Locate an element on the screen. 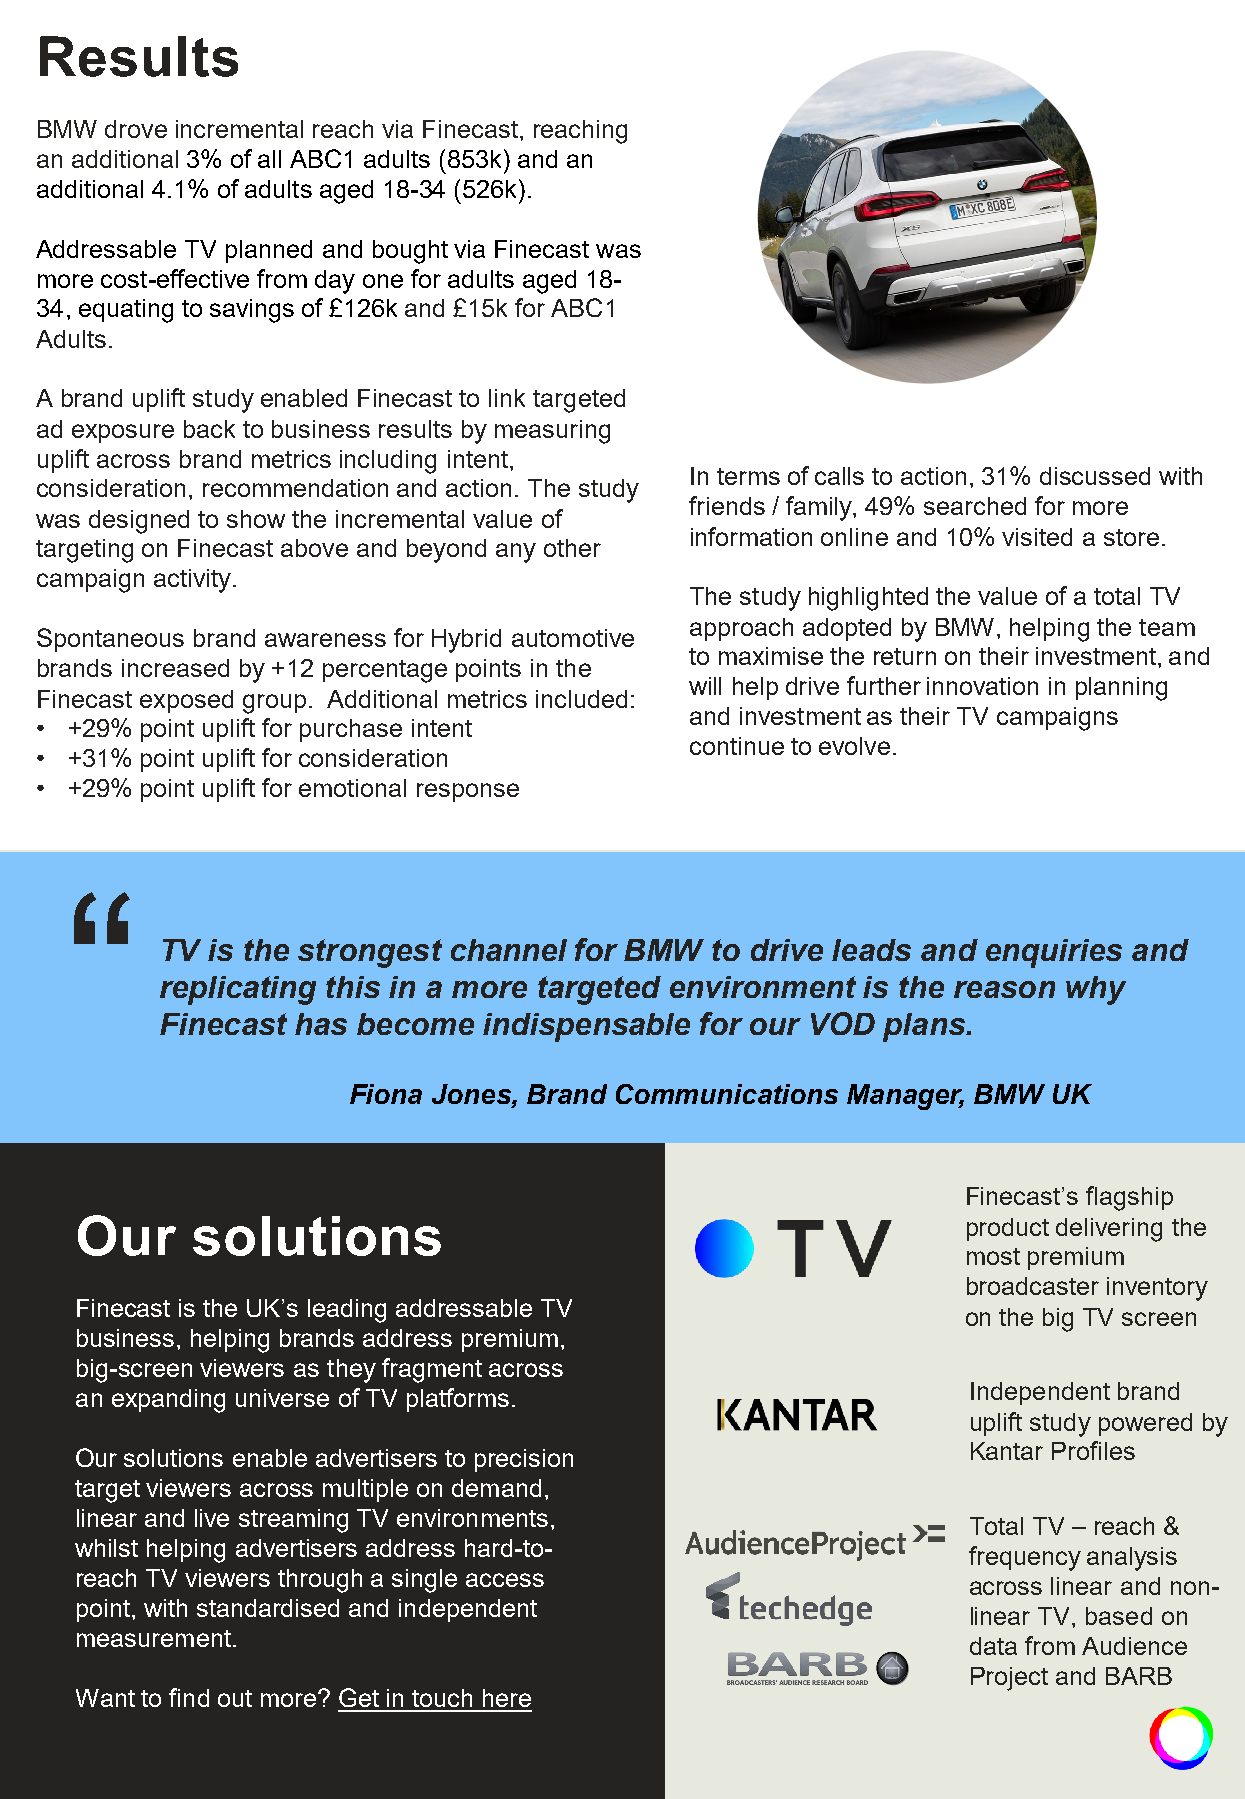 This screenshot has width=1245, height=1799. discussed is located at coordinates (1095, 476).
